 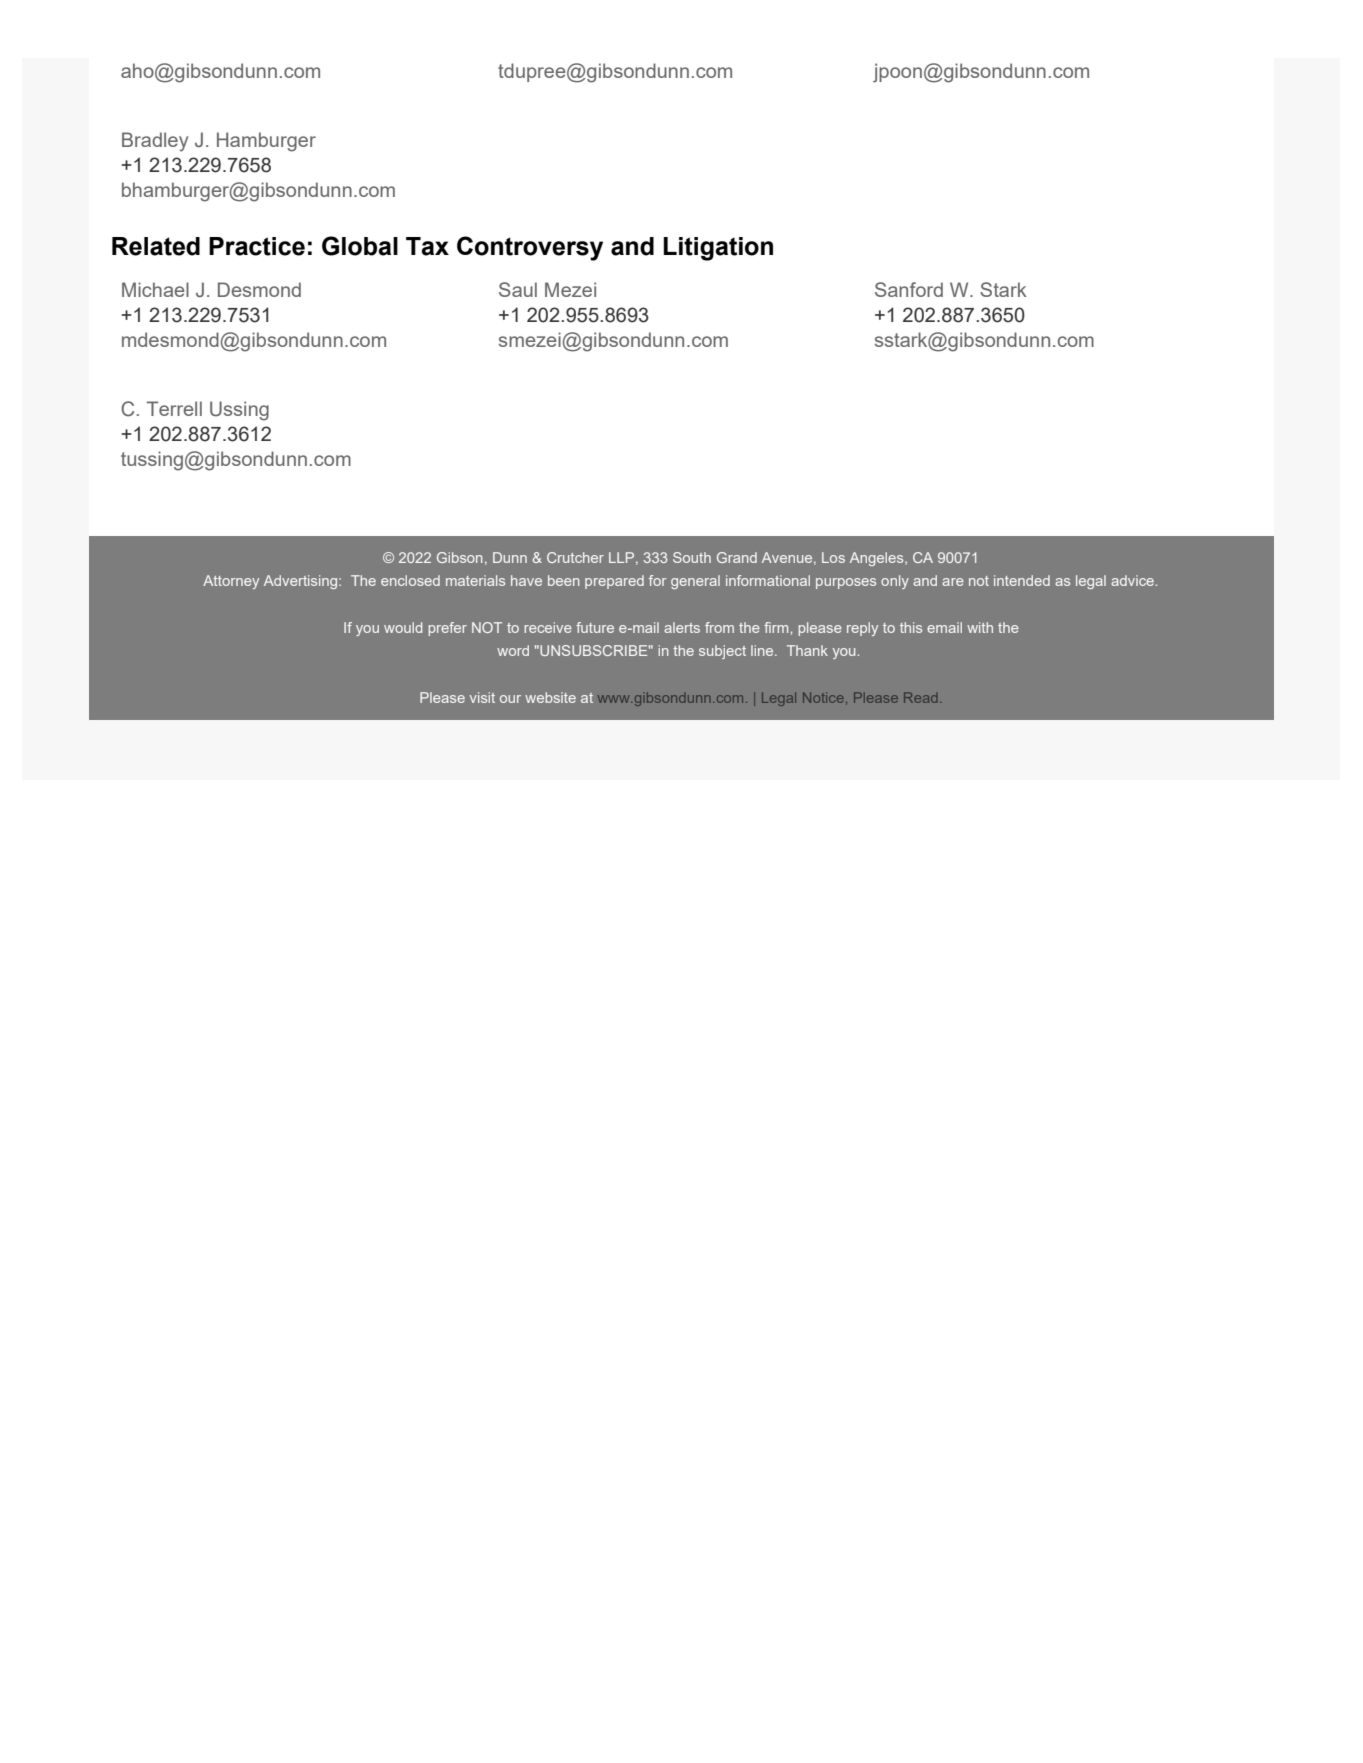 I want to click on visit, so click(x=482, y=697).
